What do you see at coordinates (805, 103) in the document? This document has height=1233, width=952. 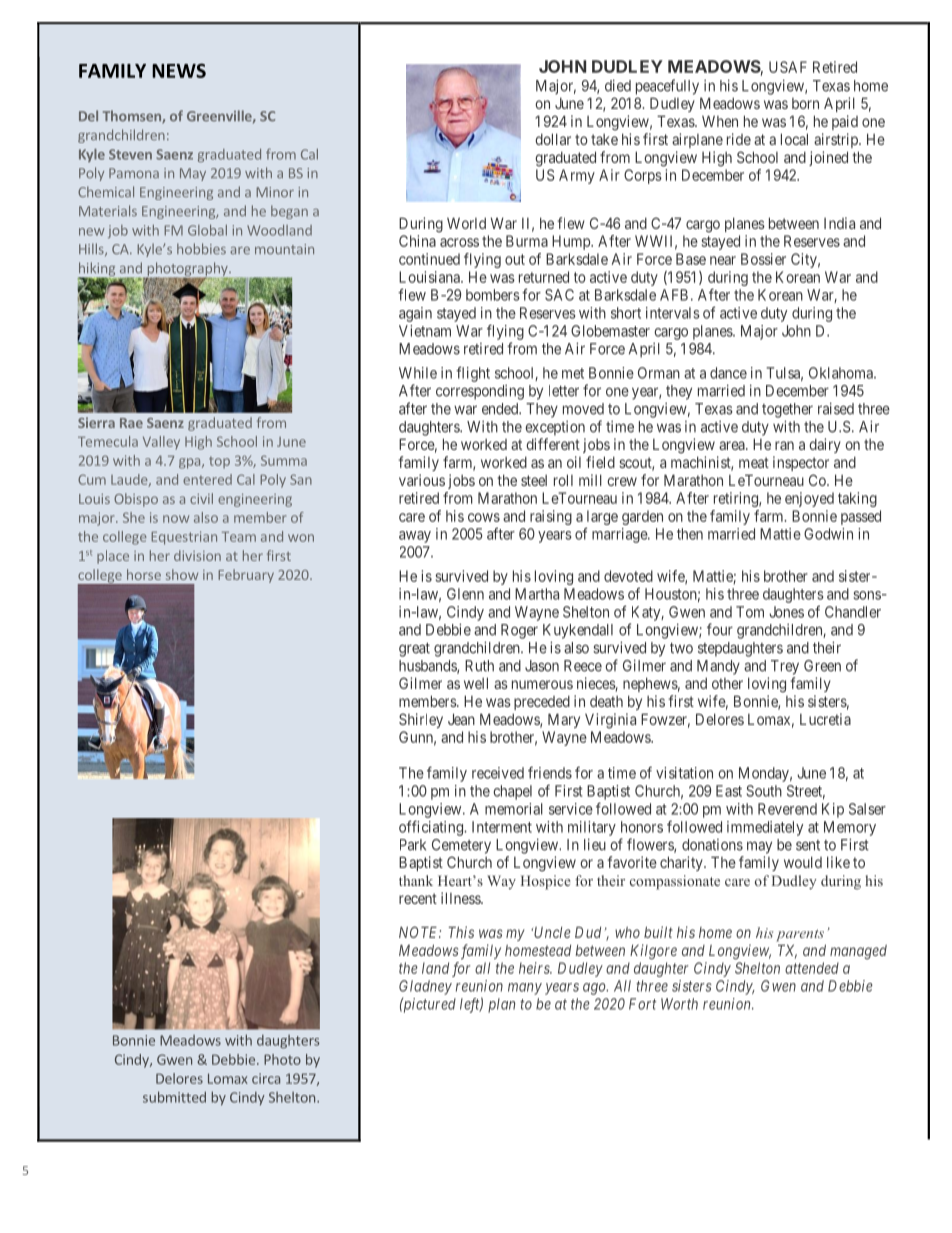 I see `born` at bounding box center [805, 103].
